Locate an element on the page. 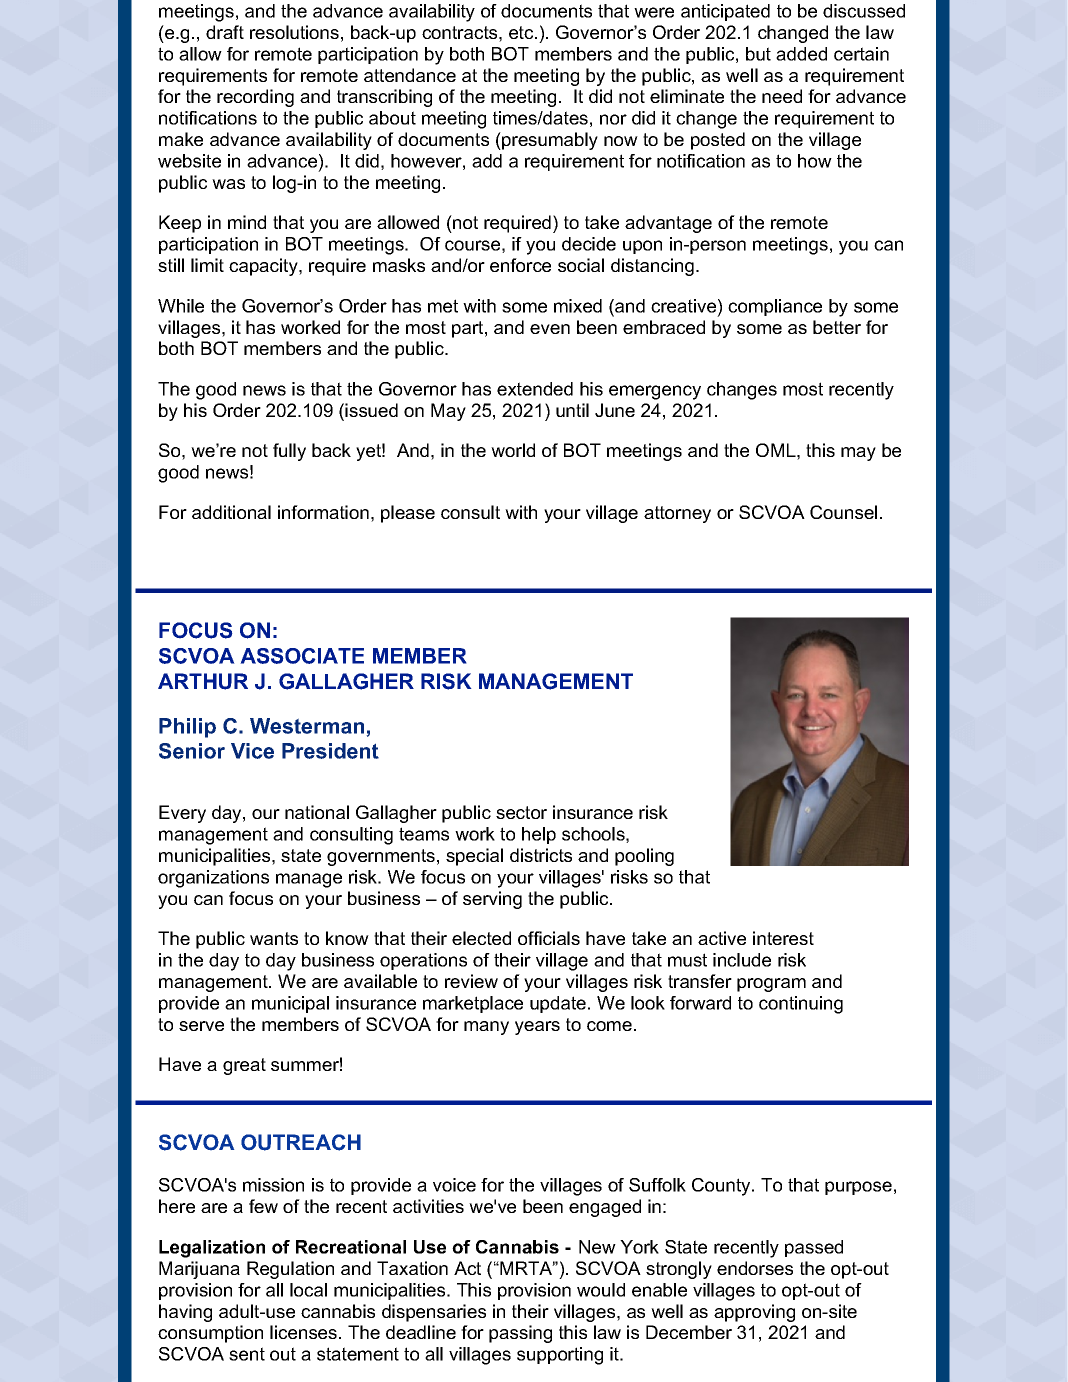 Image resolution: width=1068 pixels, height=1382 pixels. additional is located at coordinates (231, 512).
